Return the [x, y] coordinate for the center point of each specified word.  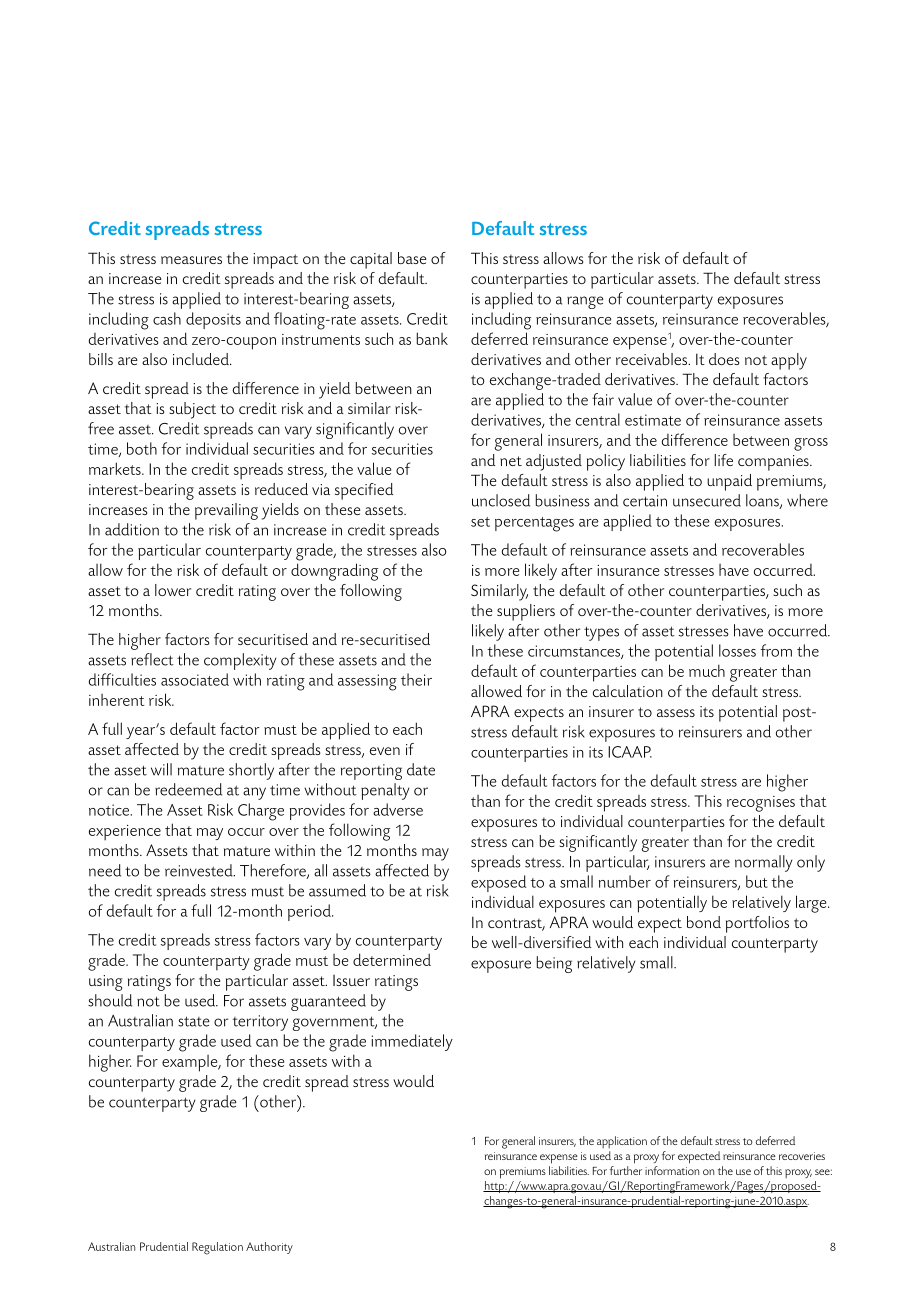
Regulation [217, 1248]
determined [392, 959]
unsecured [707, 500]
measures [191, 260]
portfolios [757, 924]
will [161, 769]
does [724, 359]
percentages [534, 524]
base [412, 258]
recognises [761, 804]
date [421, 769]
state [194, 1021]
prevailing [226, 511]
